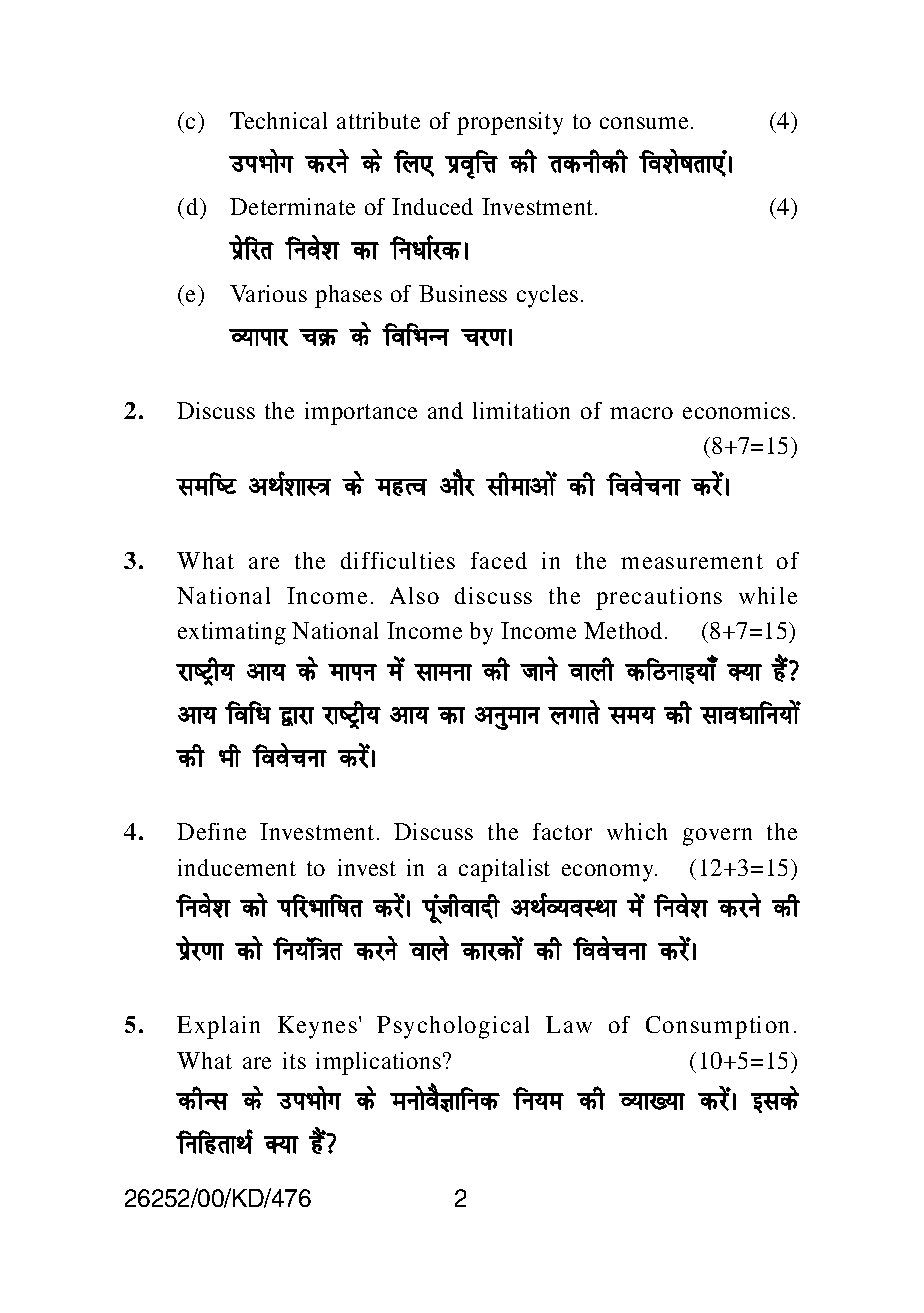  I want to click on Consumption, so click(717, 1027).
